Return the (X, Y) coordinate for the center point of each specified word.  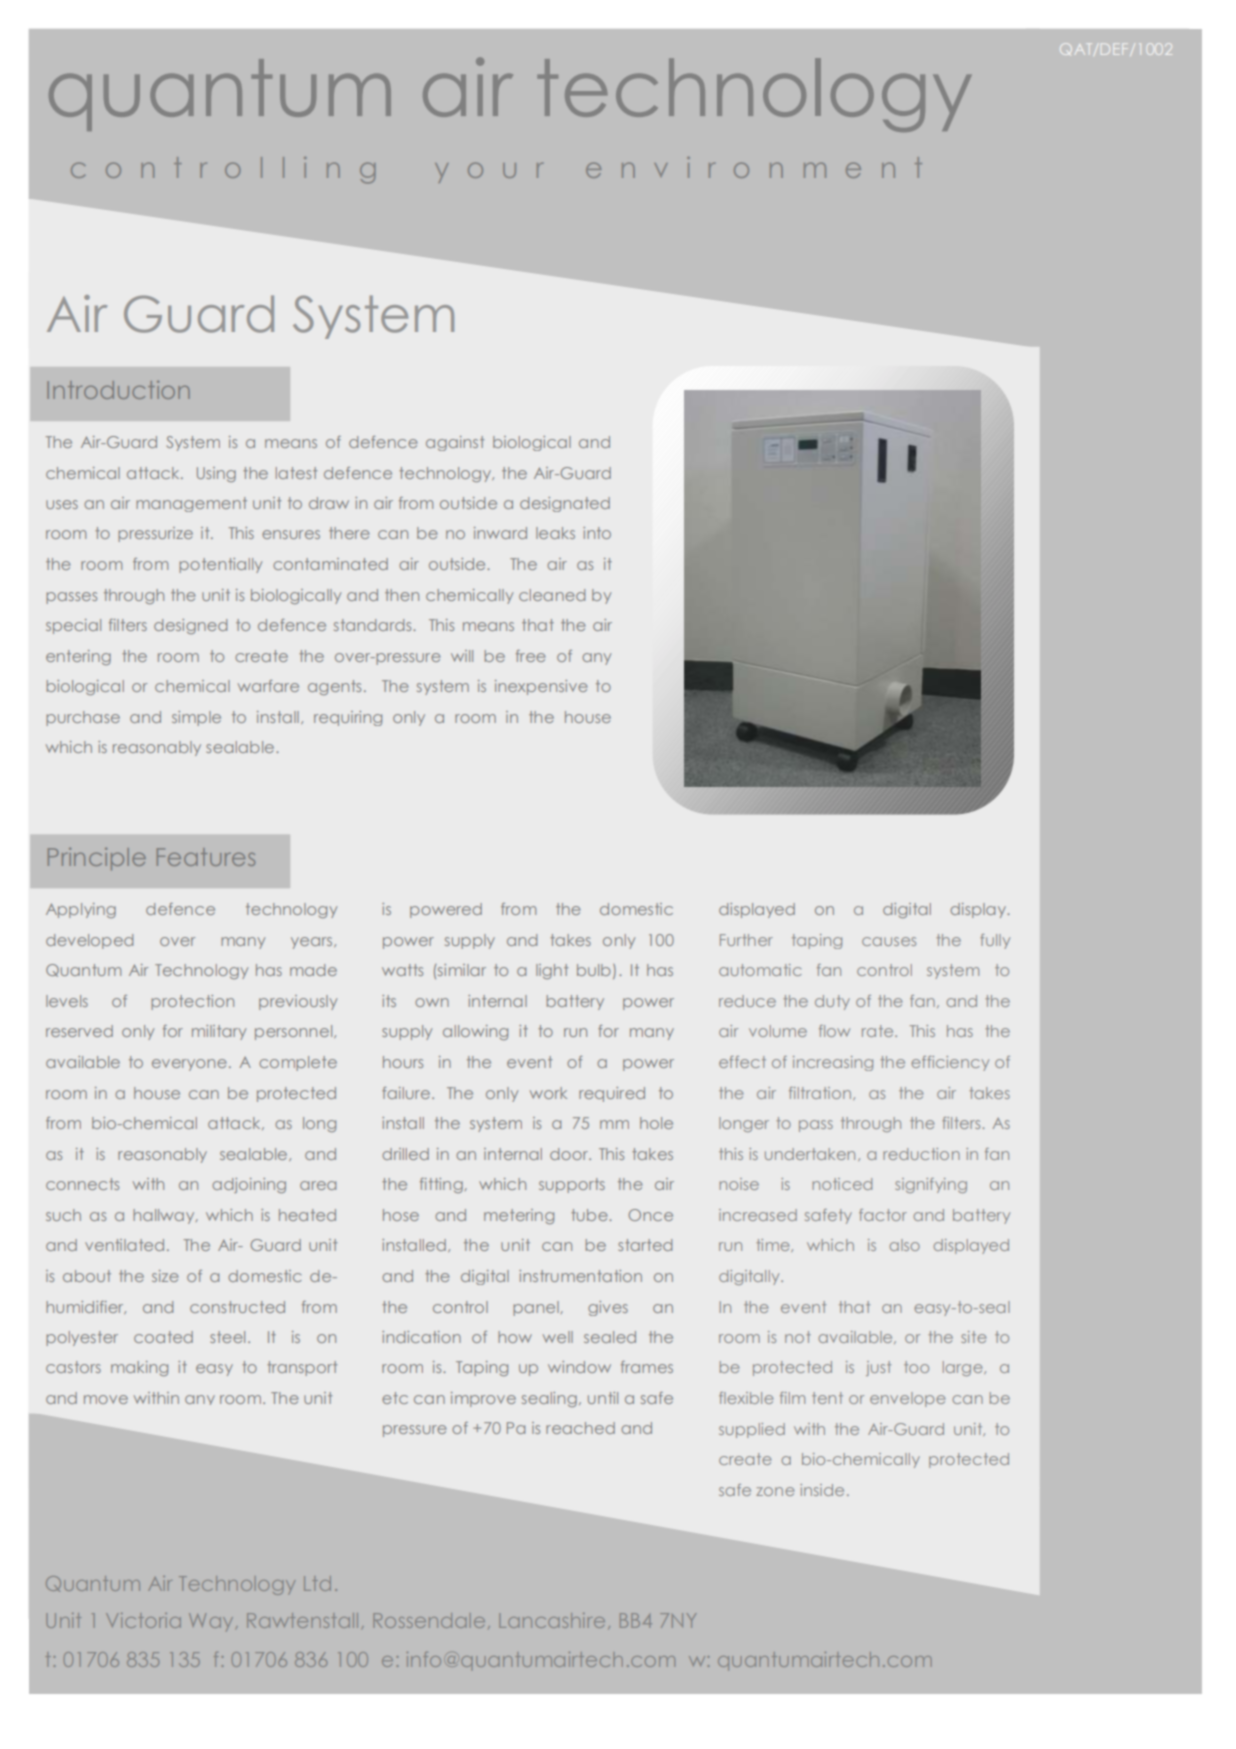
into (597, 533)
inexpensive (541, 687)
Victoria (143, 1620)
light (552, 971)
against (455, 443)
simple (196, 718)
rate (879, 1031)
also (904, 1245)
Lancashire (552, 1620)
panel (536, 1308)
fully (995, 941)
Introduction (118, 390)
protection (192, 1002)
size (165, 1276)
